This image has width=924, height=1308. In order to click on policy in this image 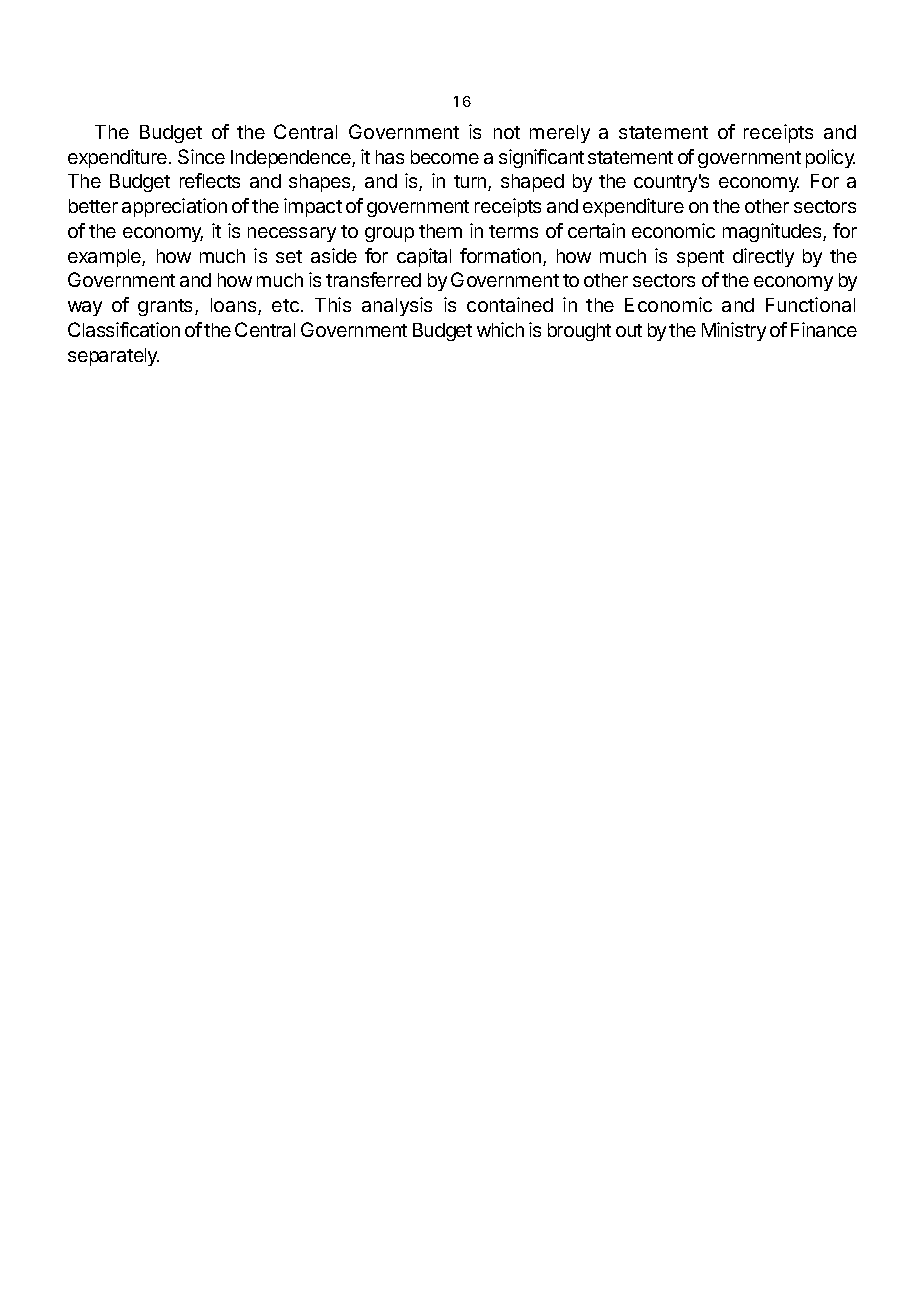, I will do `click(830, 158)`.
